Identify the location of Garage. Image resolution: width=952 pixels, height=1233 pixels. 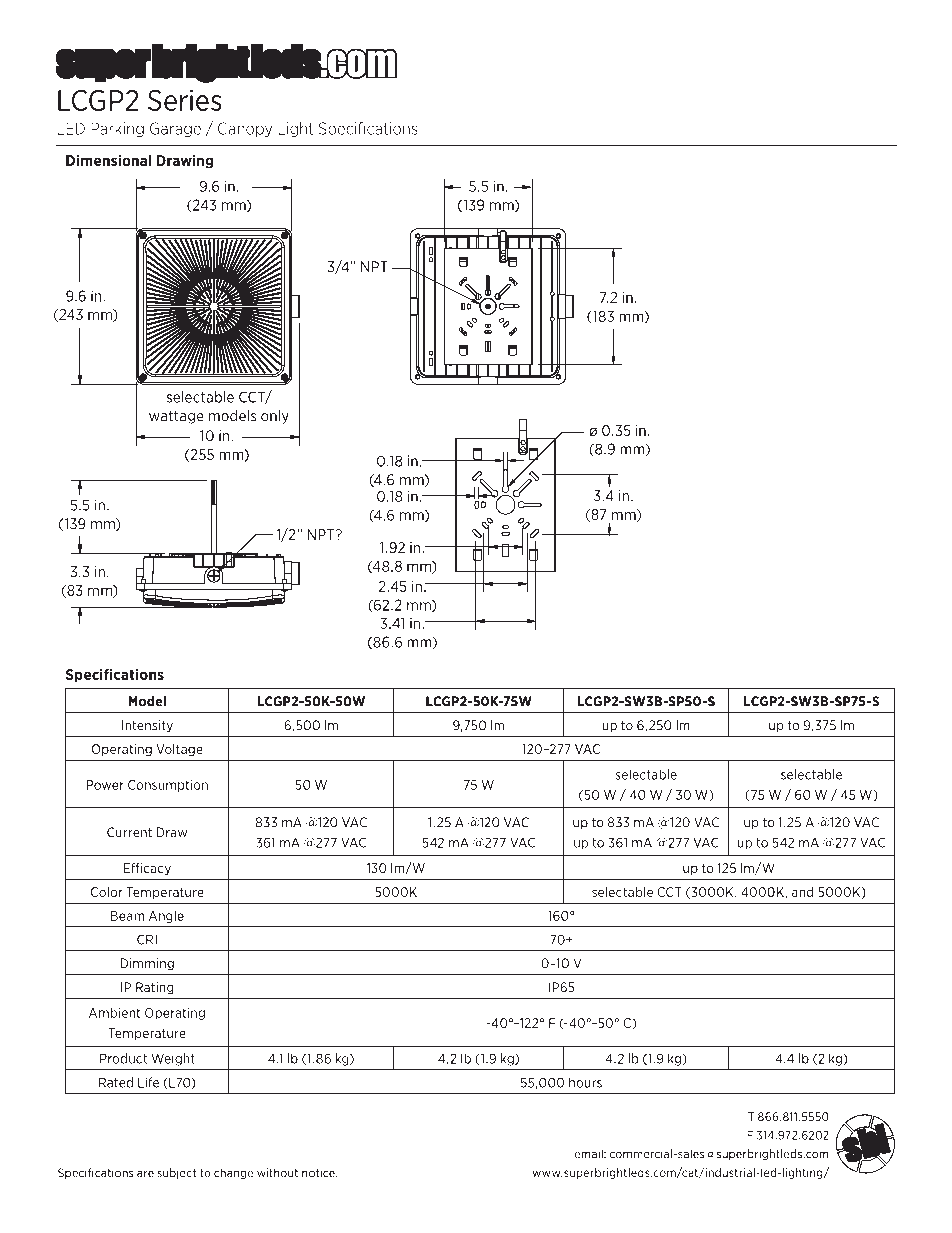
(175, 129).
